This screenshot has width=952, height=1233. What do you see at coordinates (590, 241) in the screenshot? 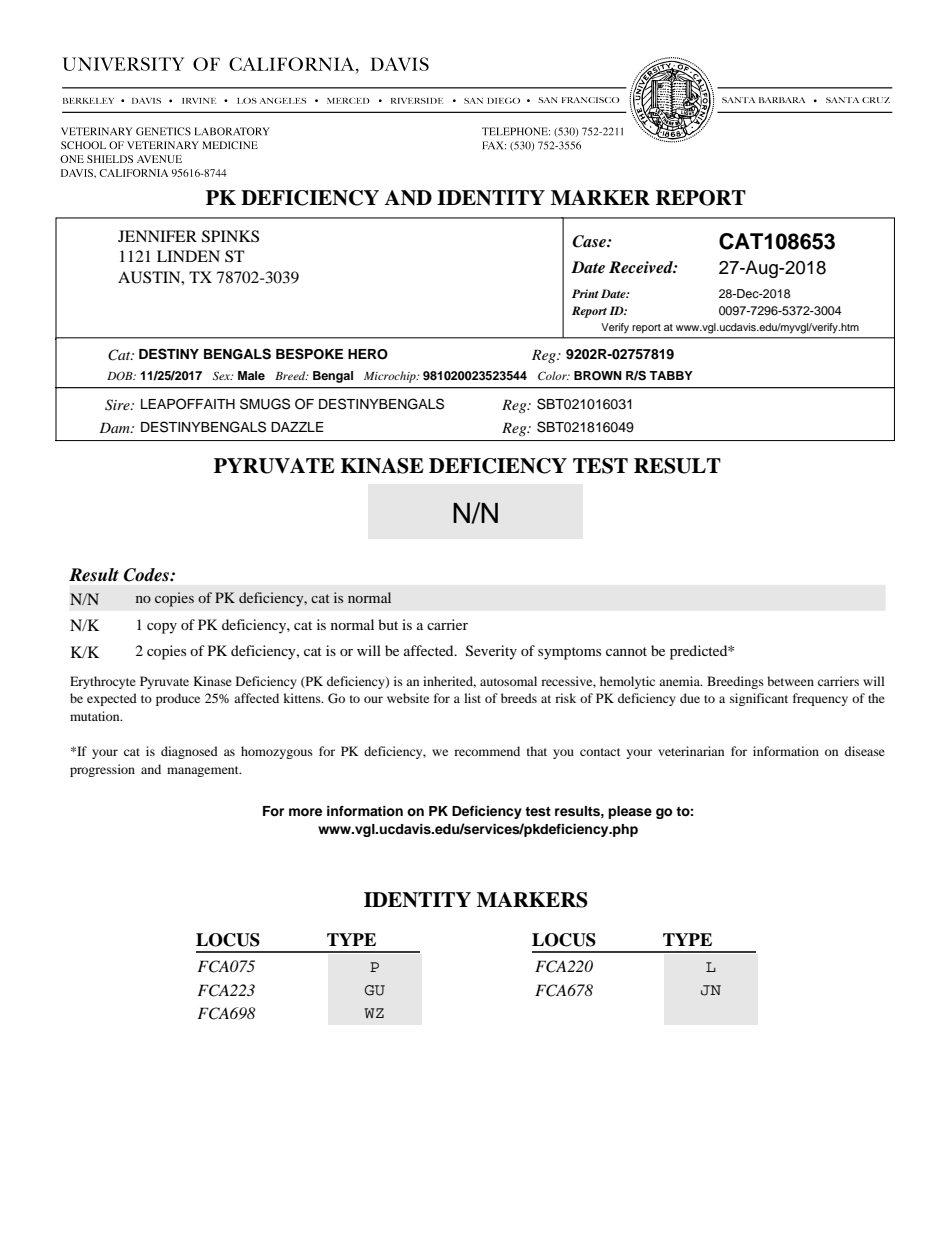
I see `Case` at bounding box center [590, 241].
